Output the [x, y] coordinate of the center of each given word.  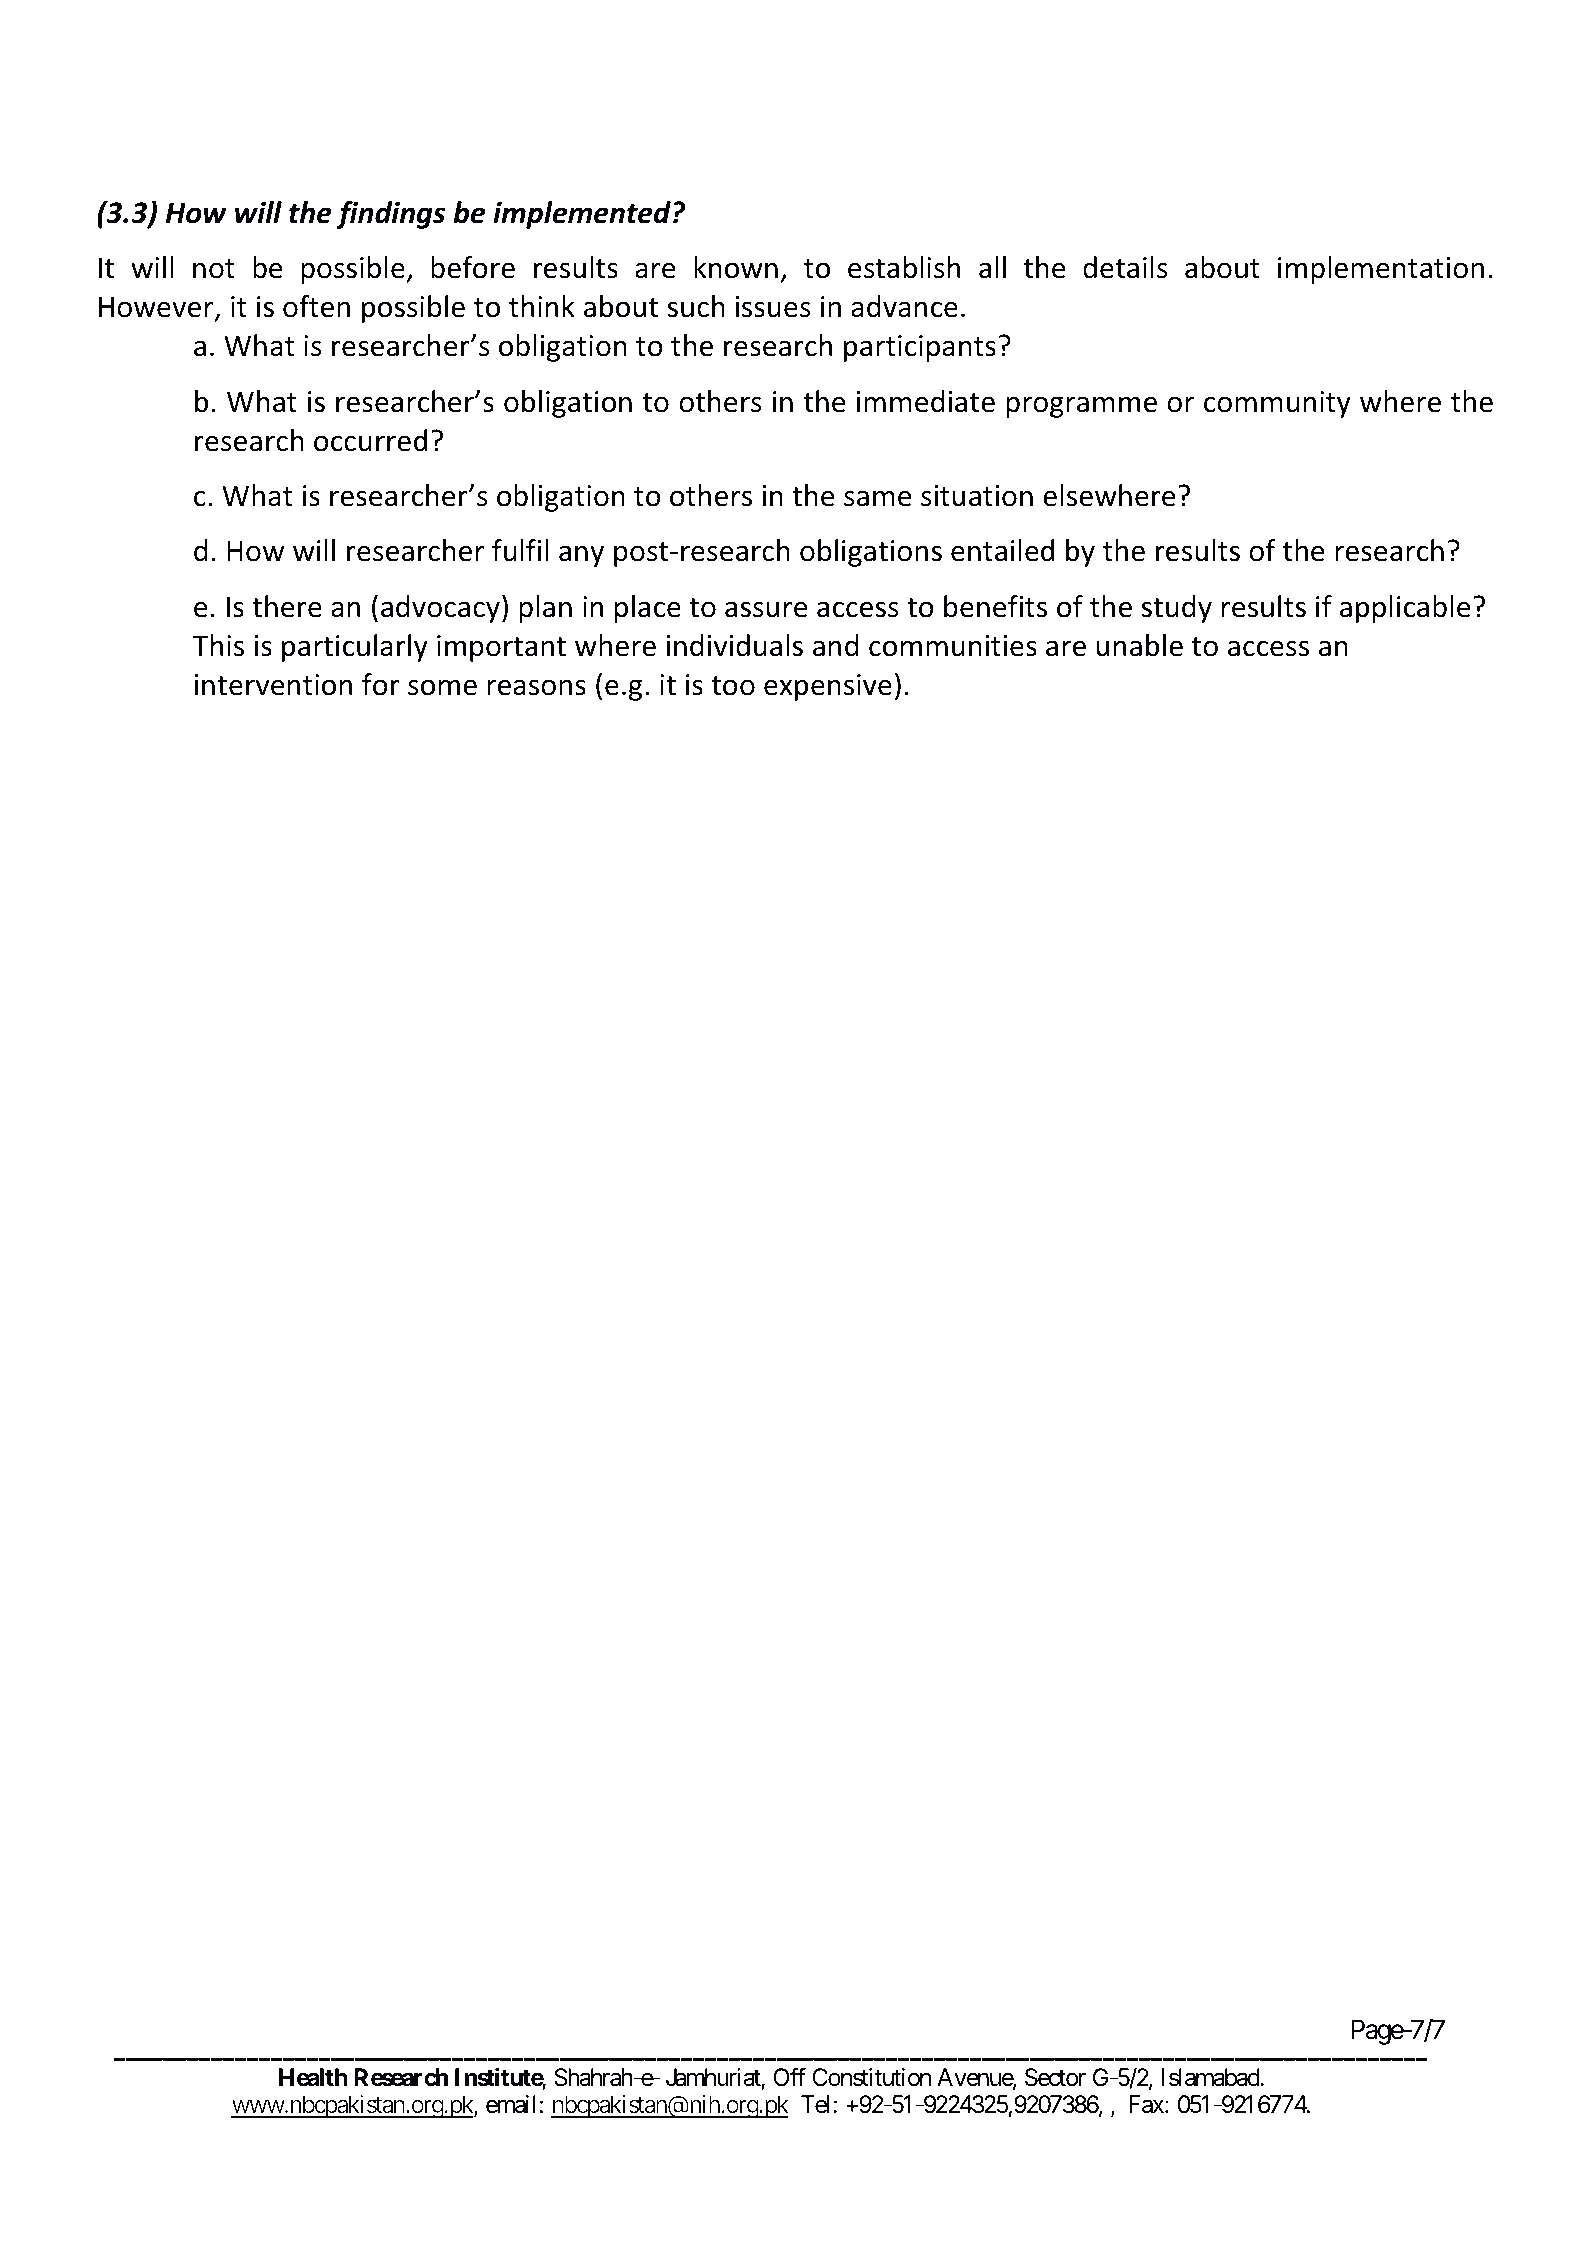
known [736, 267]
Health [313, 2077]
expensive [828, 687]
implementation [1381, 270]
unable [1140, 645]
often [316, 306]
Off [789, 2077]
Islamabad [1211, 2077]
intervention [273, 685]
